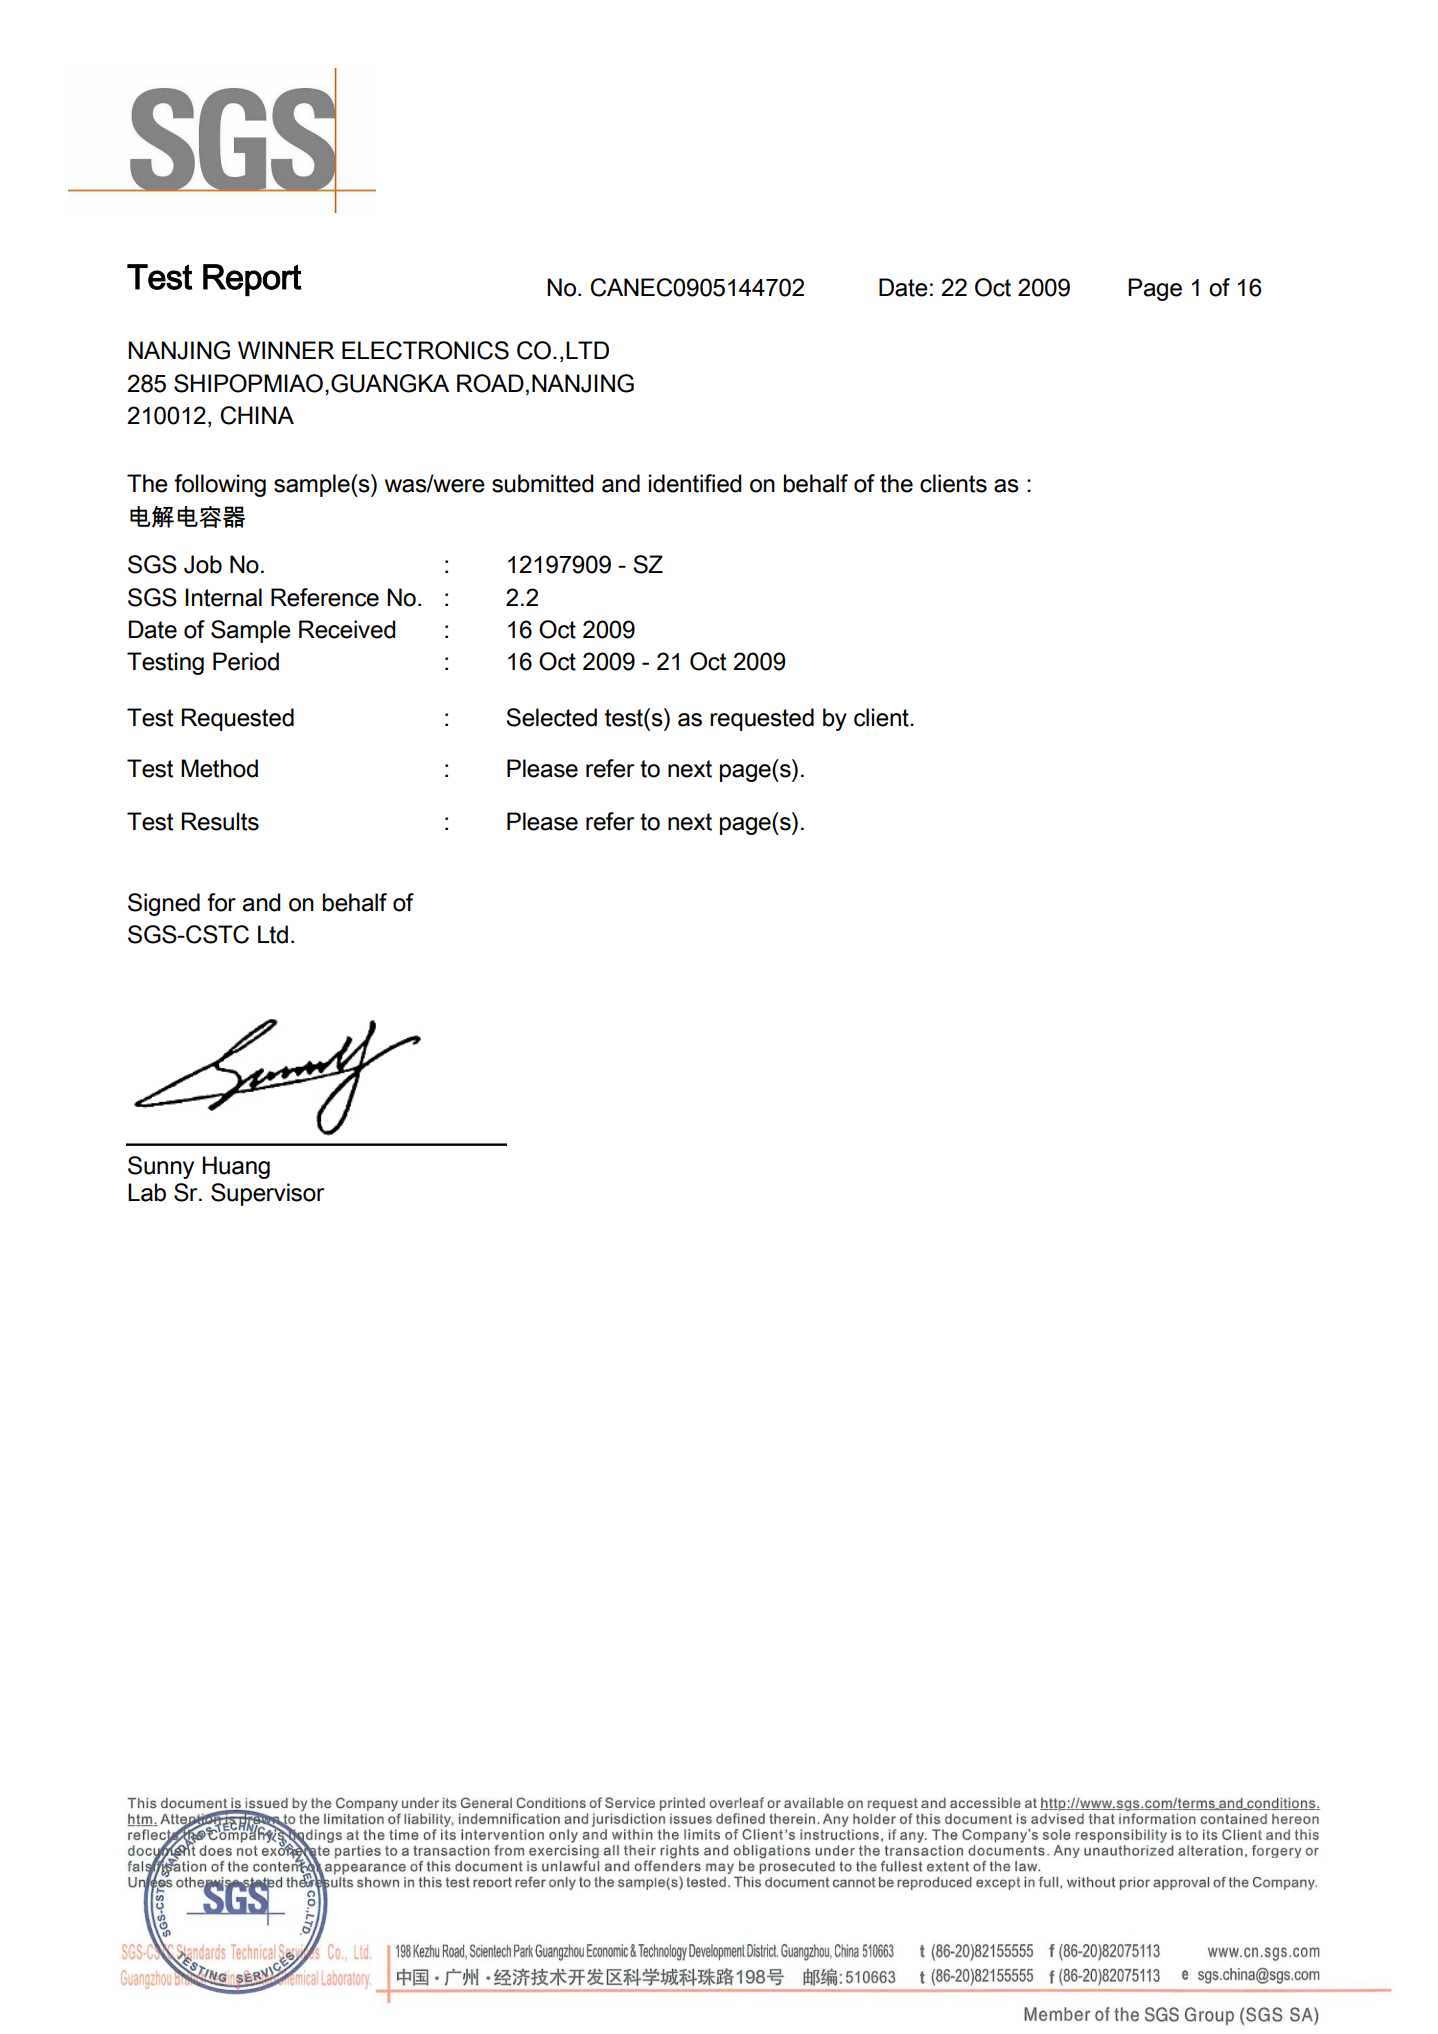  What do you see at coordinates (267, 1194) in the screenshot?
I see `Supervisor` at bounding box center [267, 1194].
